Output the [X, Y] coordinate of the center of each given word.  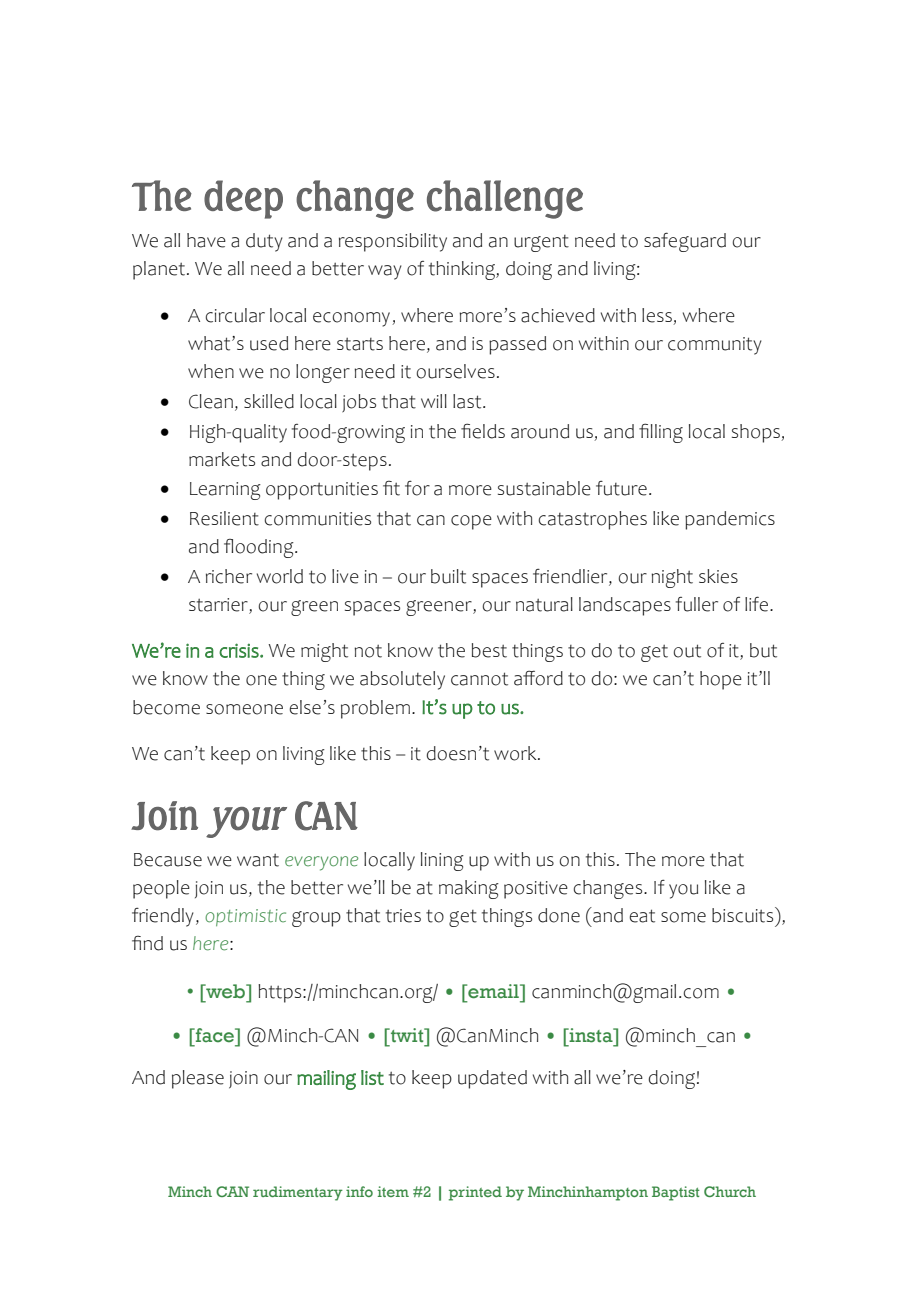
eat [642, 916]
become [166, 707]
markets [222, 459]
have [206, 240]
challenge [505, 199]
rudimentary [298, 1193]
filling [661, 433]
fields [483, 431]
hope [721, 680]
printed [475, 1193]
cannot [479, 679]
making [469, 889]
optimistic [245, 917]
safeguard [685, 242]
